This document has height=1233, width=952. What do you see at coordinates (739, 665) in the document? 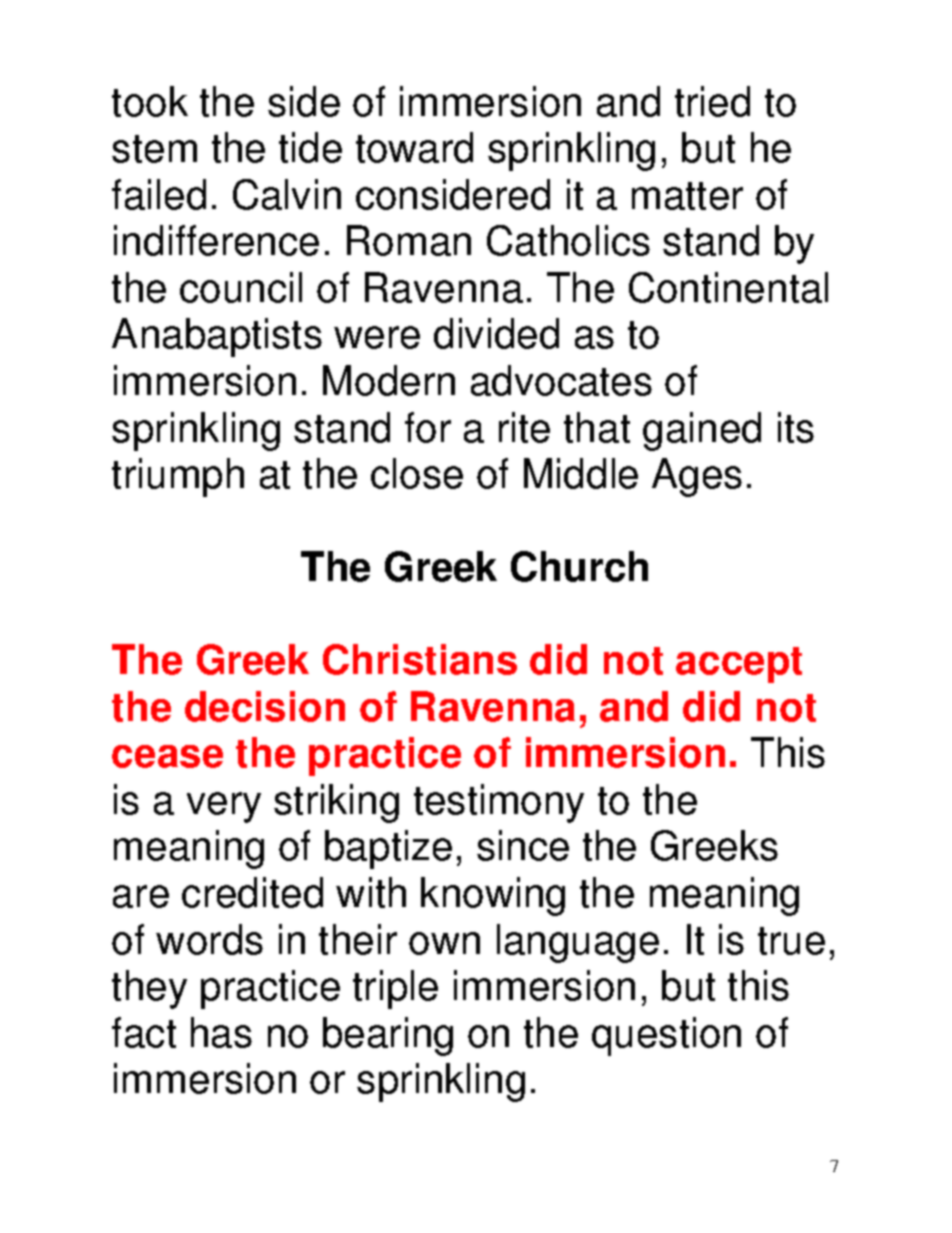
I see `accept` at bounding box center [739, 665].
